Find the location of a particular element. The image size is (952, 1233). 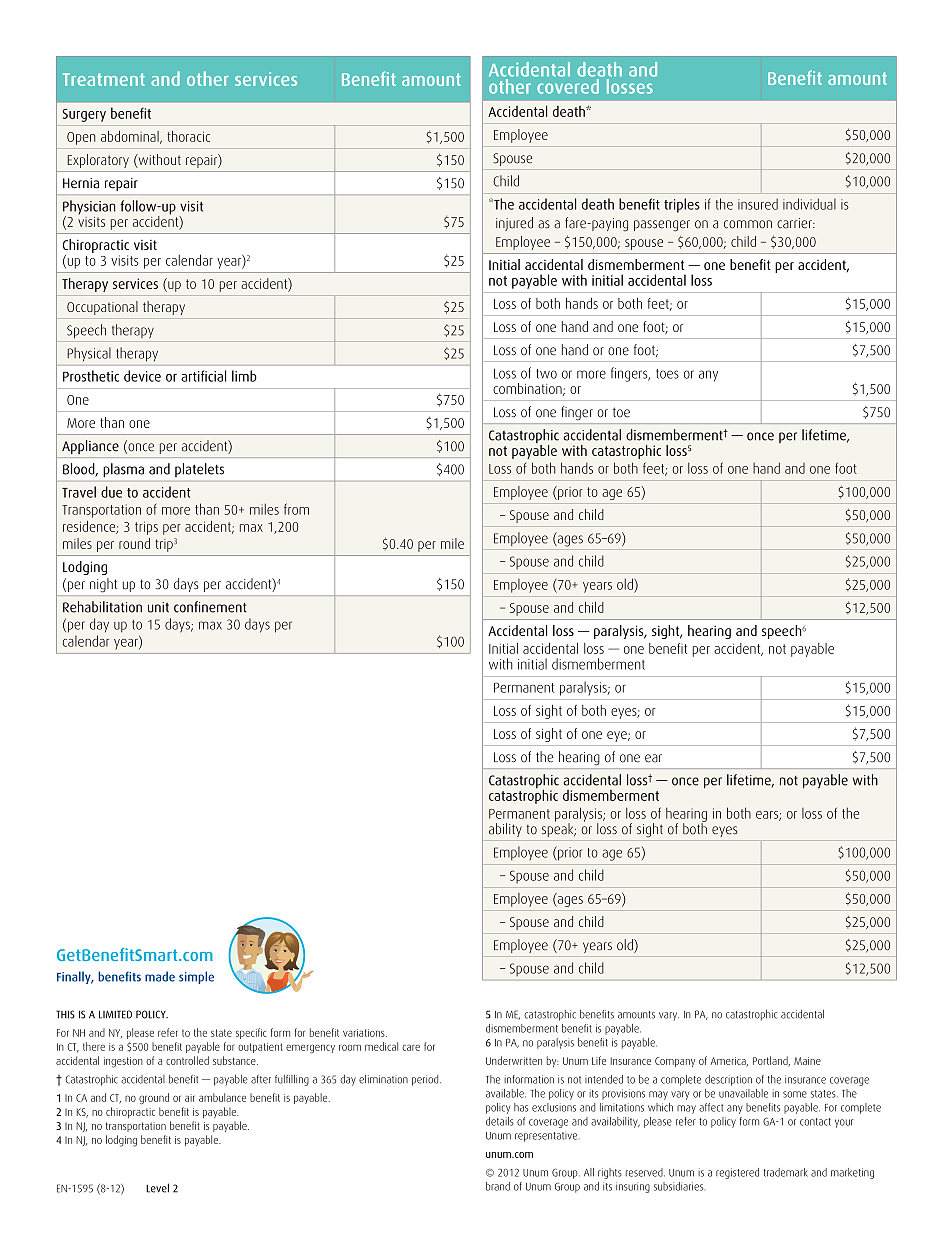

plasma is located at coordinates (124, 470).
